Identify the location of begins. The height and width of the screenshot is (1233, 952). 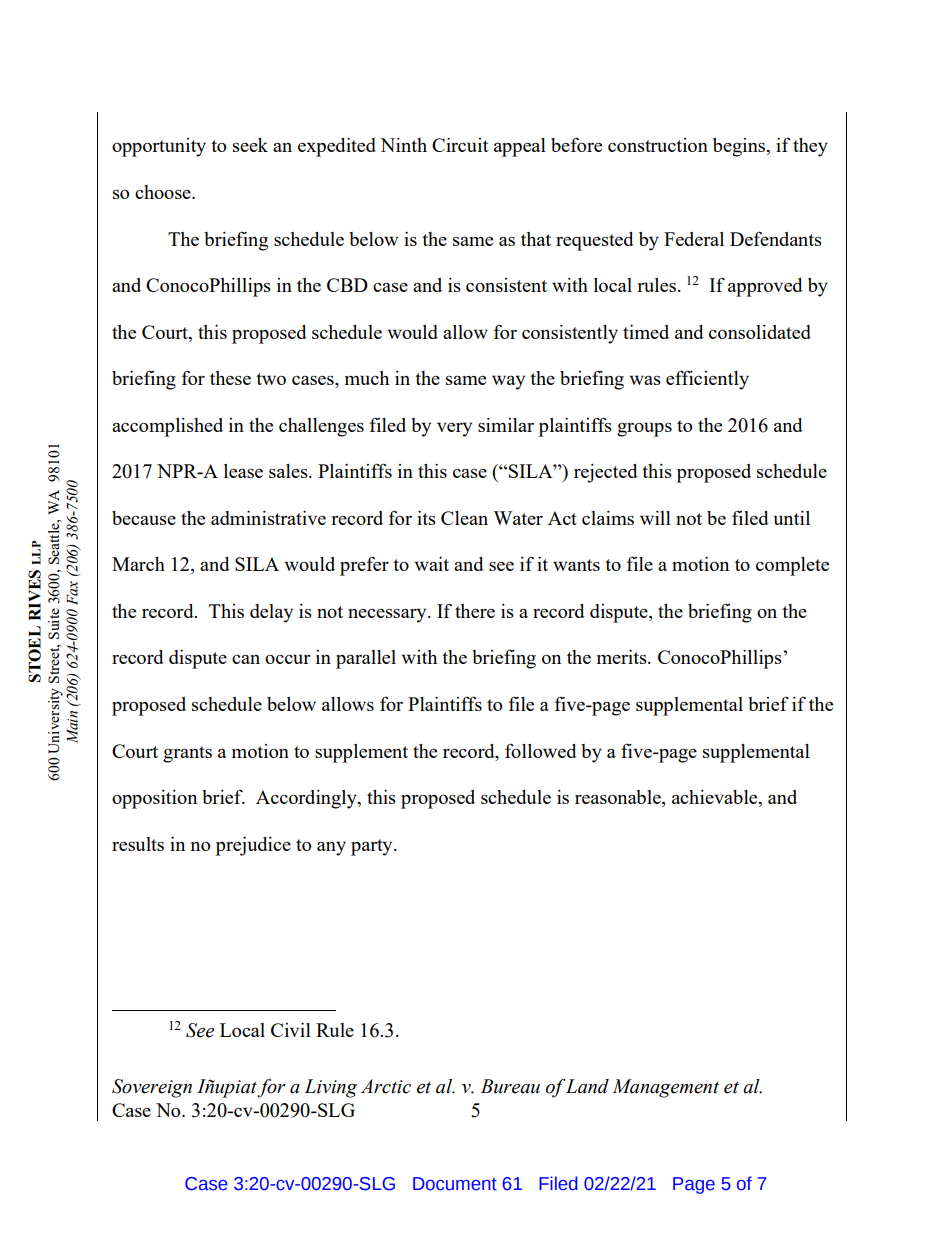
(740, 147).
